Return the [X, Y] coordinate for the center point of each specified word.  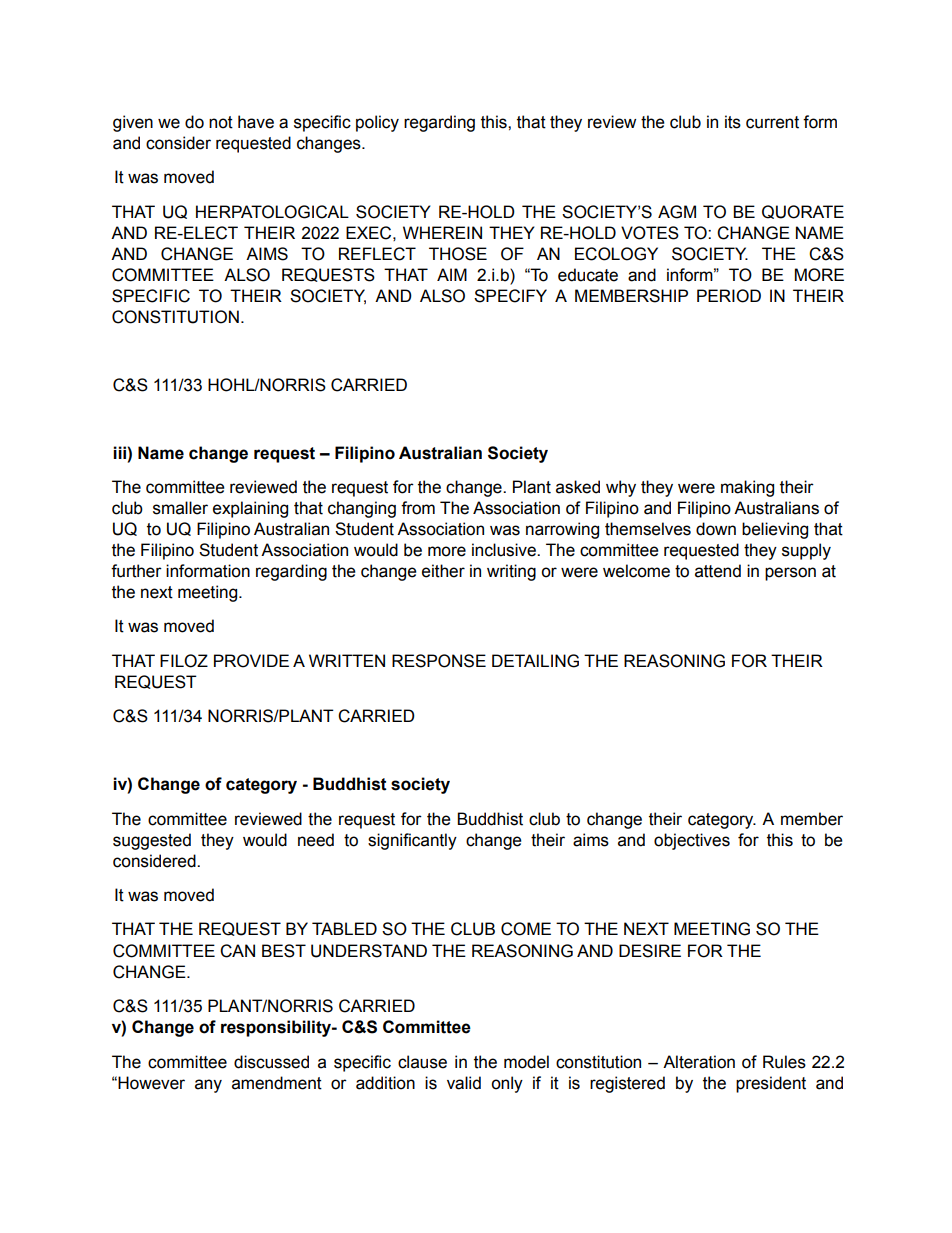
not [221, 122]
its [733, 122]
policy [377, 123]
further [136, 571]
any [208, 1086]
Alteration [699, 1062]
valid [464, 1083]
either [443, 571]
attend [718, 571]
